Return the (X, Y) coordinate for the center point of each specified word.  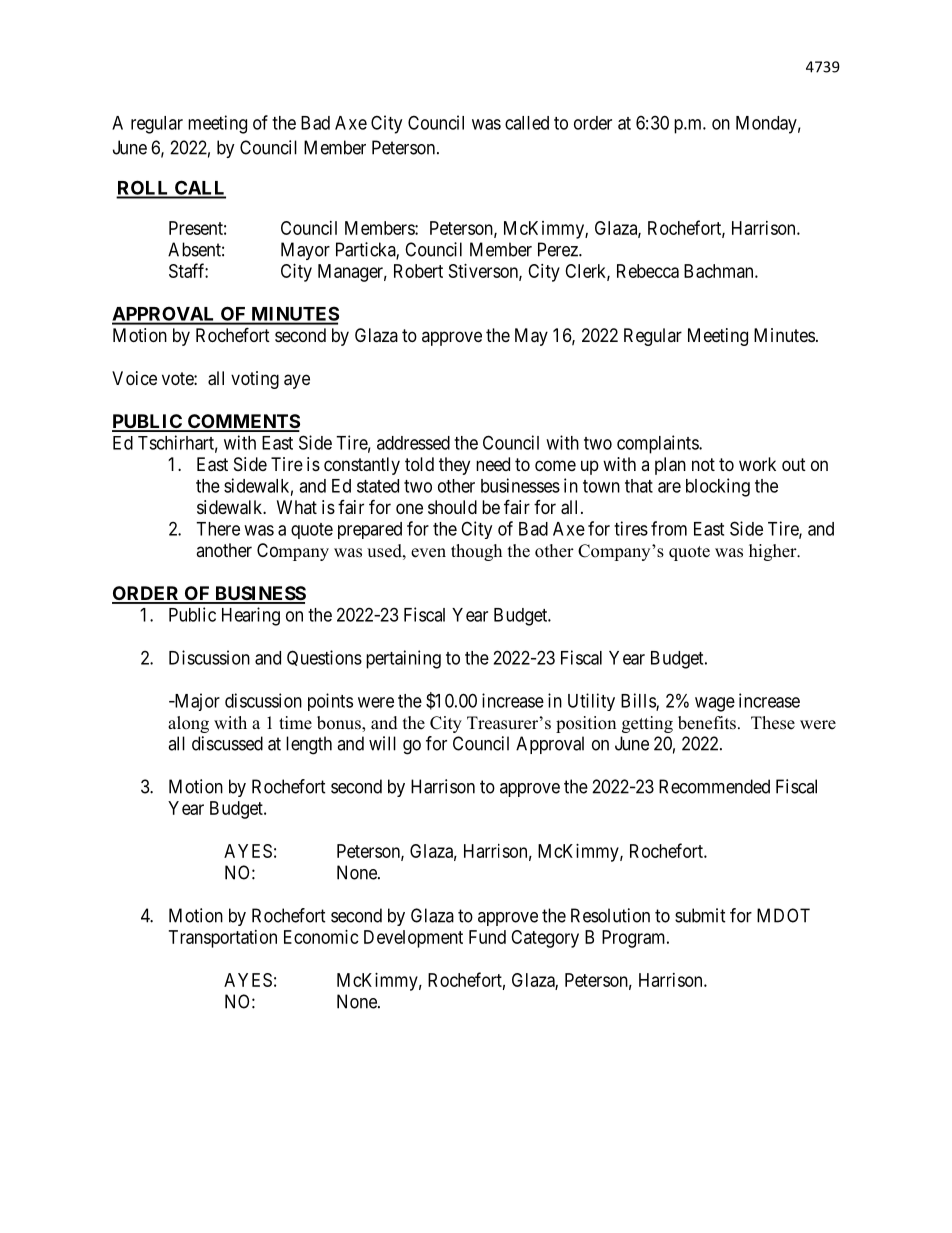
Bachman (720, 271)
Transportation (223, 939)
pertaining (403, 659)
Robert (418, 271)
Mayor (305, 251)
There (218, 529)
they (454, 466)
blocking (718, 487)
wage (715, 704)
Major (196, 702)
